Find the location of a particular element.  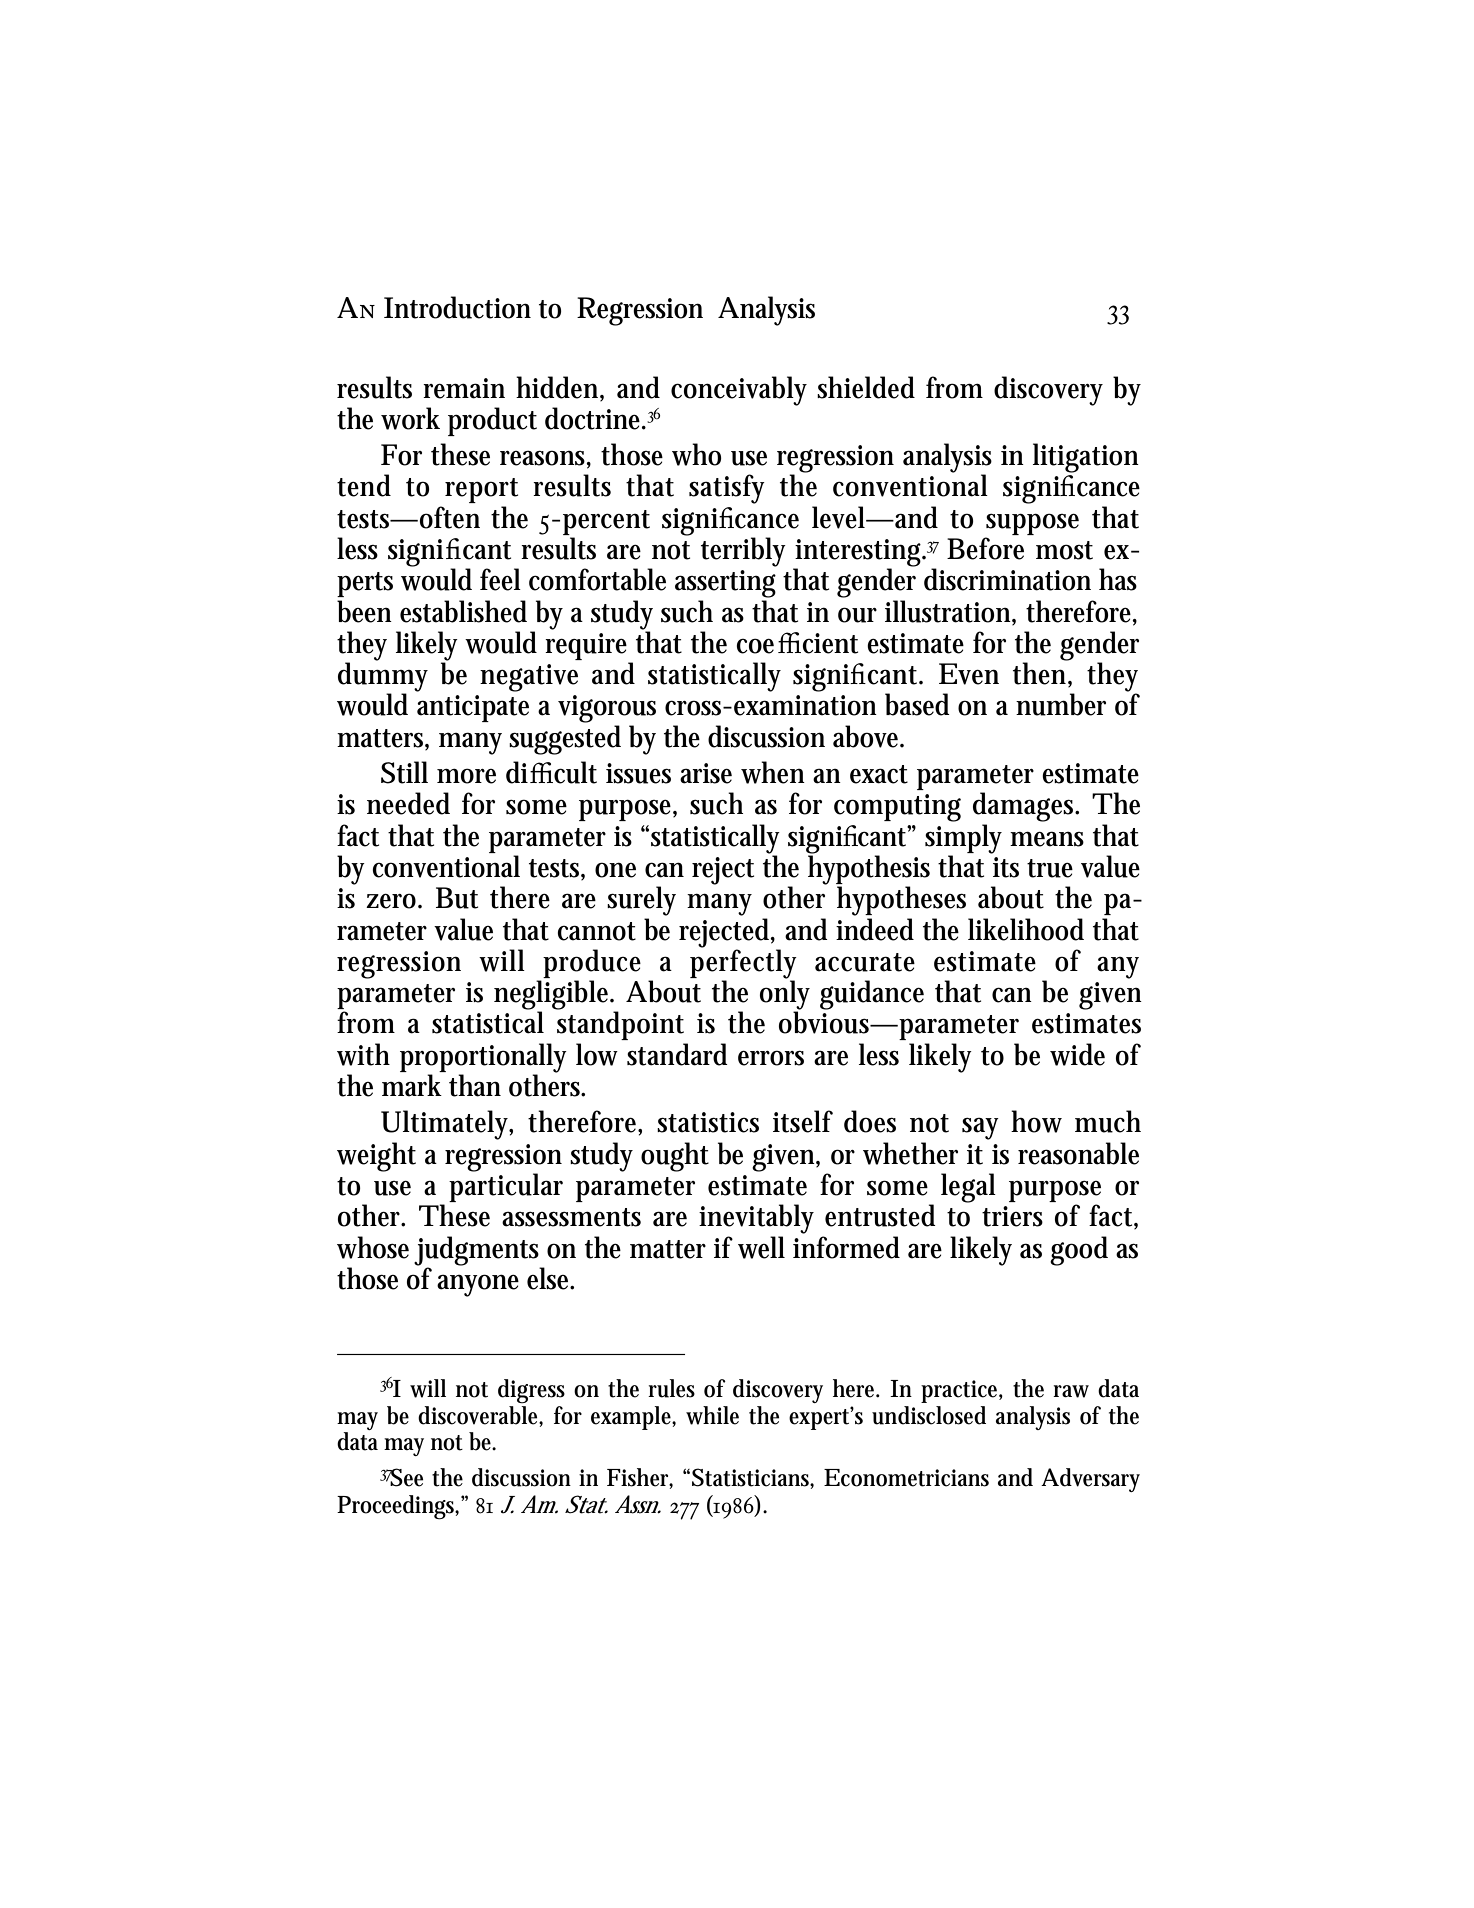

Introduction is located at coordinates (457, 307).
